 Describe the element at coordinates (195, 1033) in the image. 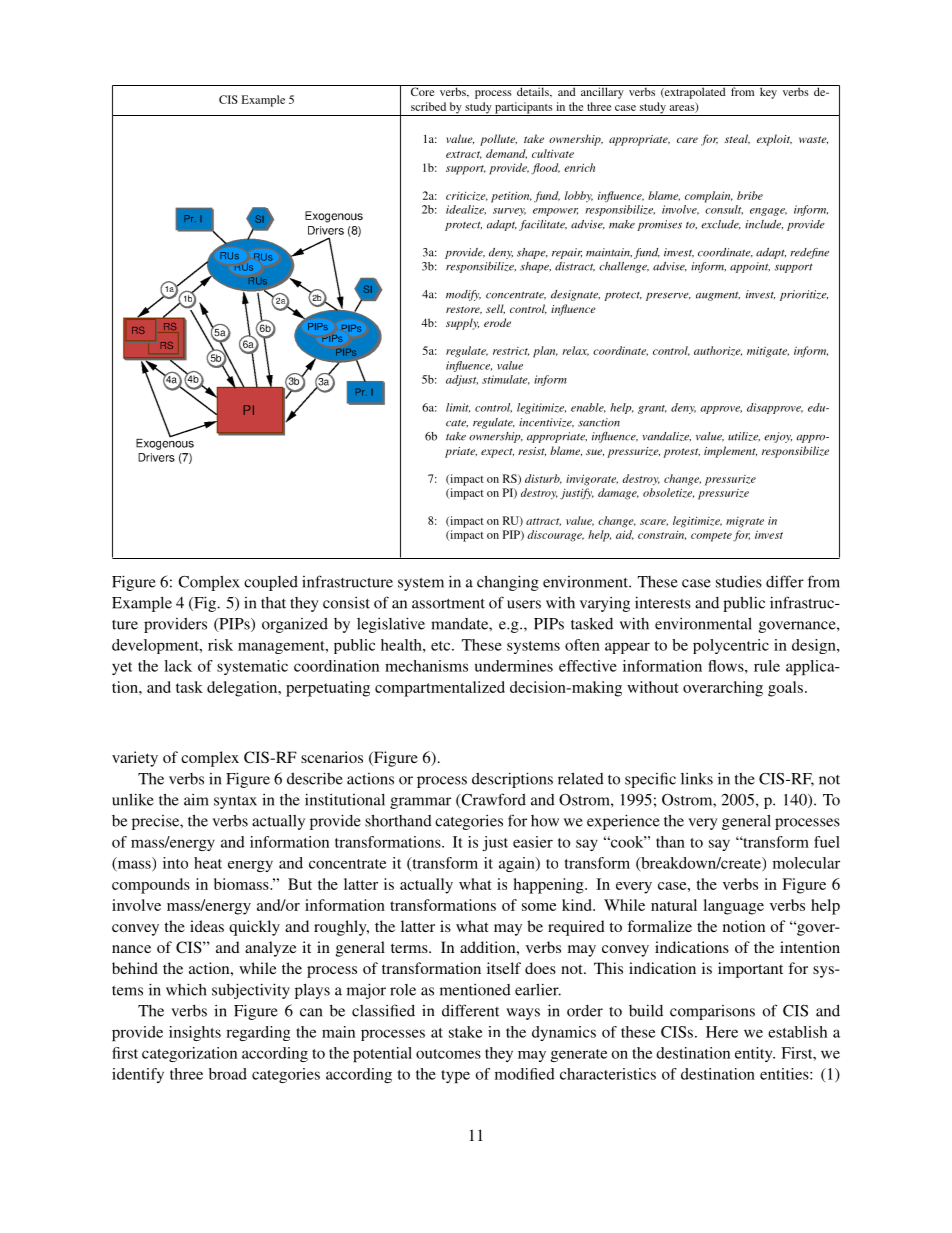

I see `insights` at that location.
